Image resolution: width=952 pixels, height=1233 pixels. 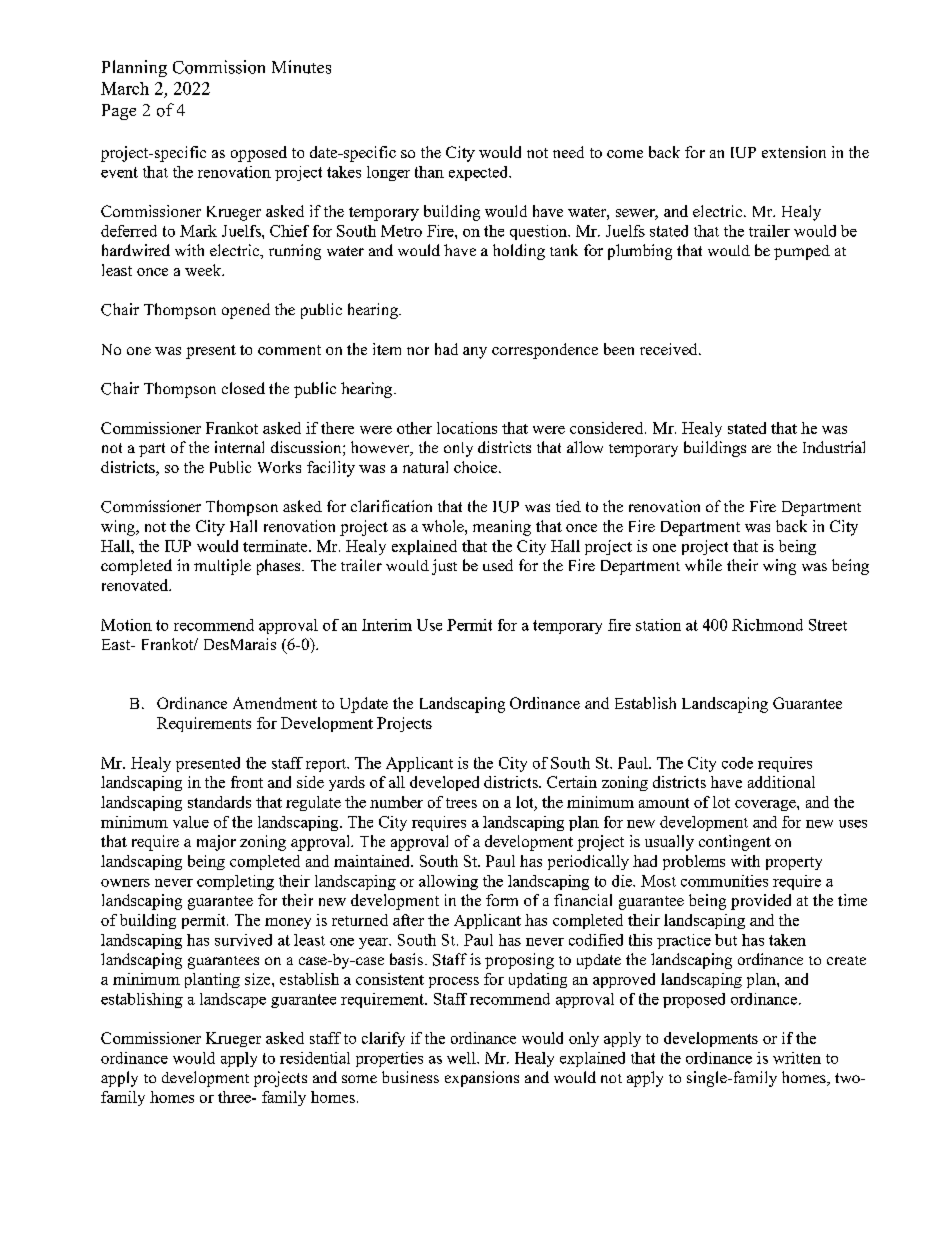 I want to click on extension, so click(x=794, y=152).
